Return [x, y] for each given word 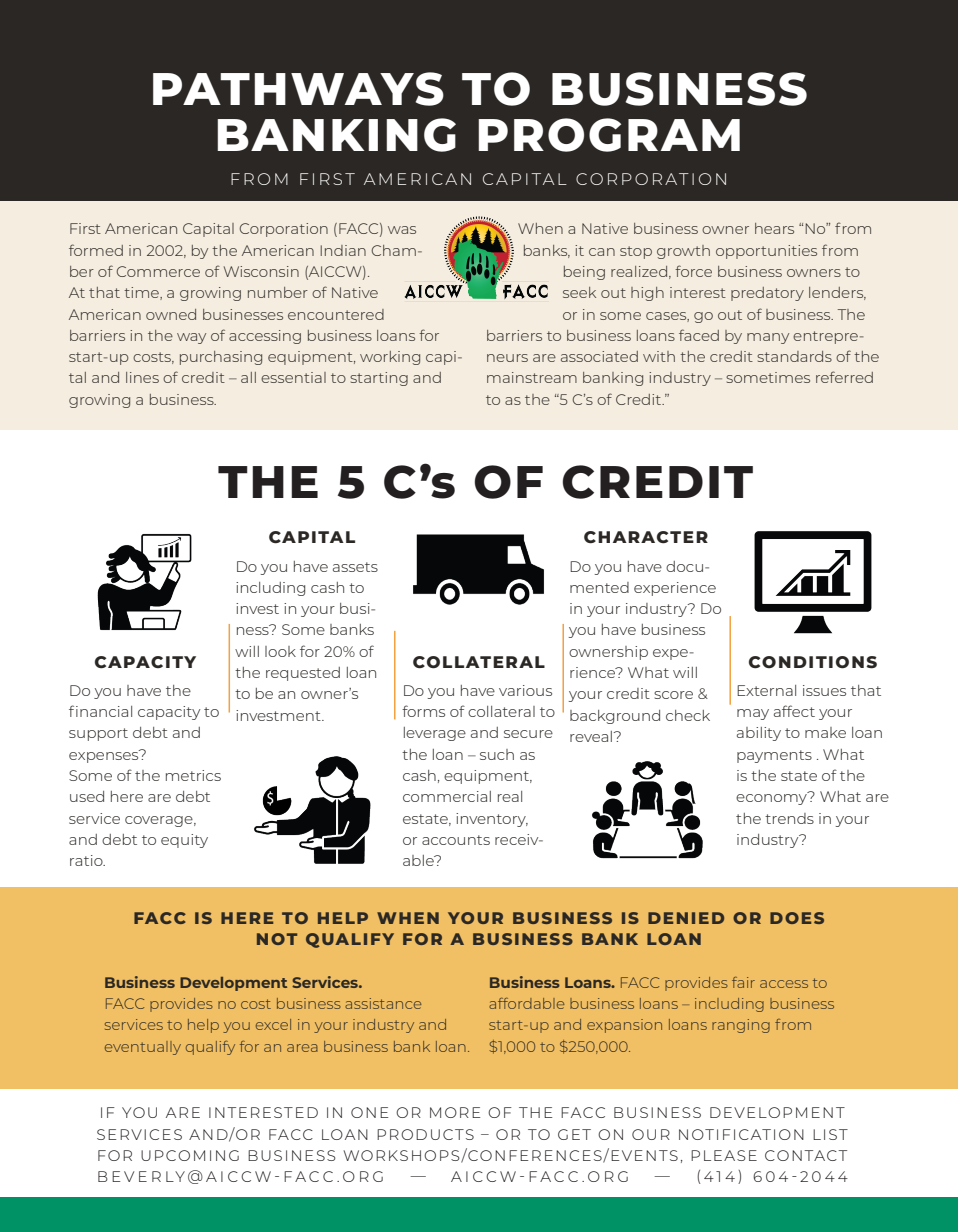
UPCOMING [190, 1155]
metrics [193, 775]
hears [774, 228]
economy [772, 798]
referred [844, 377]
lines [142, 377]
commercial [447, 796]
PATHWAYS [298, 89]
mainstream [532, 377]
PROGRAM [609, 135]
